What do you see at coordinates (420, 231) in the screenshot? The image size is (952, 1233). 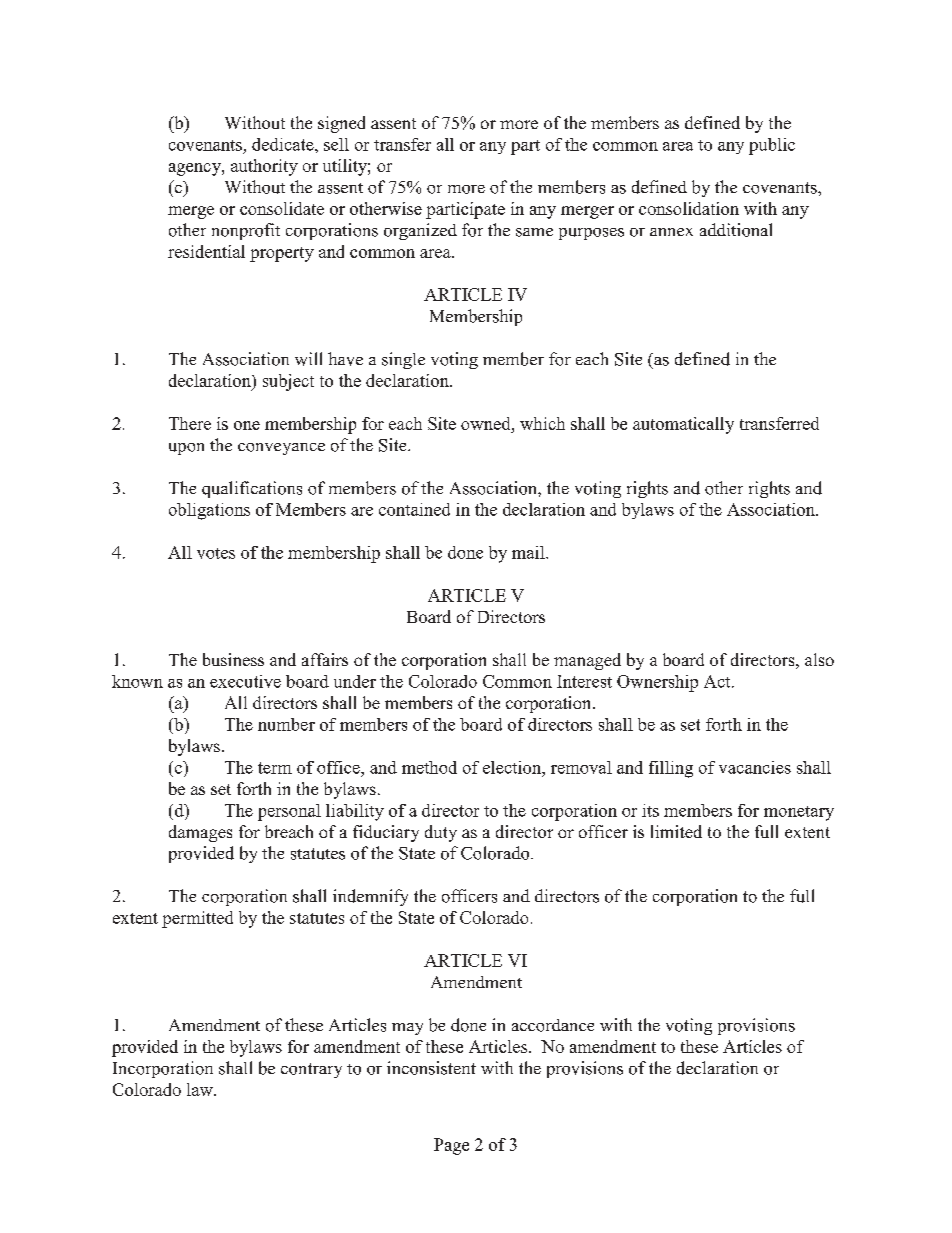 I see `organized` at bounding box center [420, 231].
